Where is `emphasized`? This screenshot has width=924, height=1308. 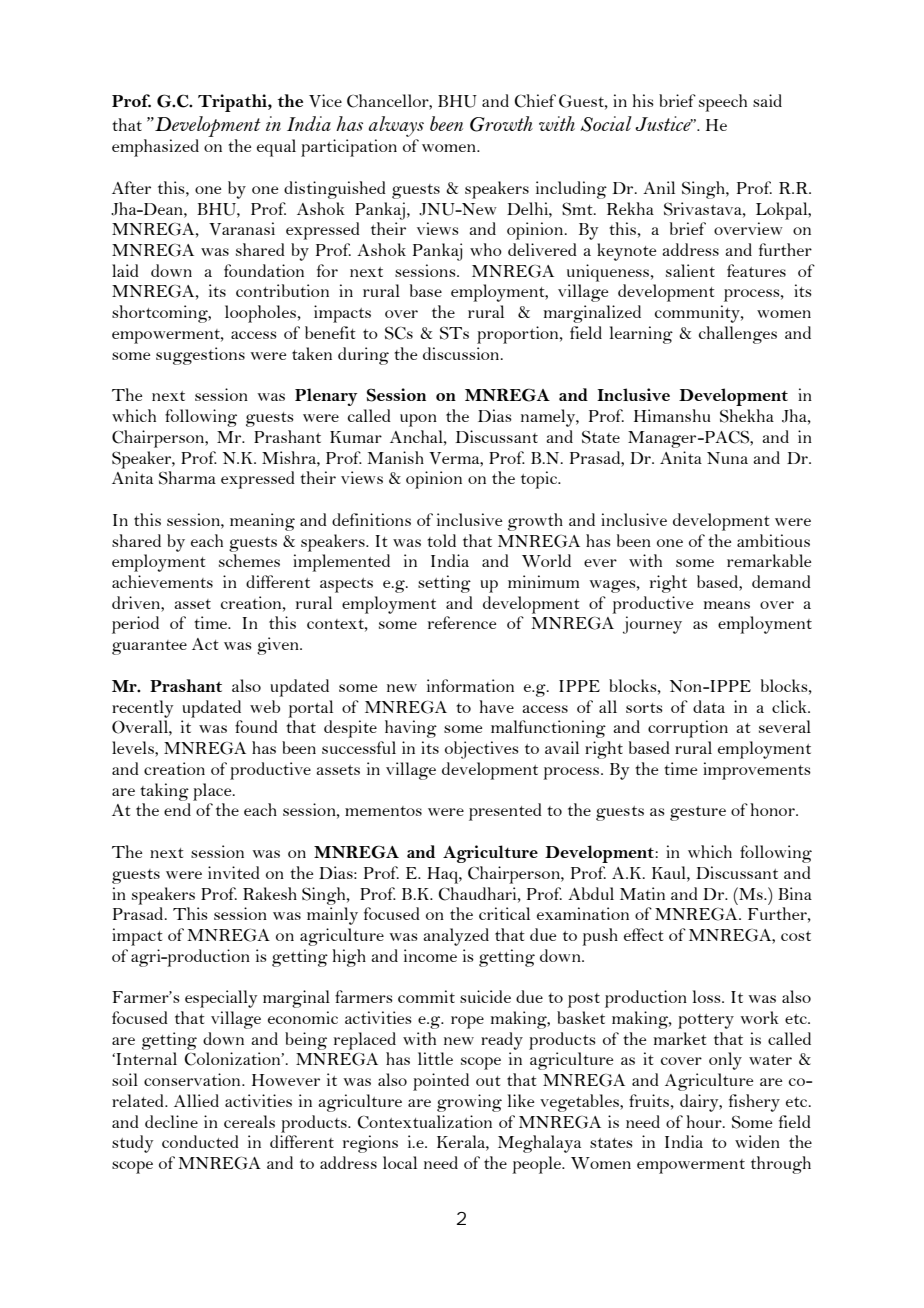
emphasized is located at coordinates (155, 148).
